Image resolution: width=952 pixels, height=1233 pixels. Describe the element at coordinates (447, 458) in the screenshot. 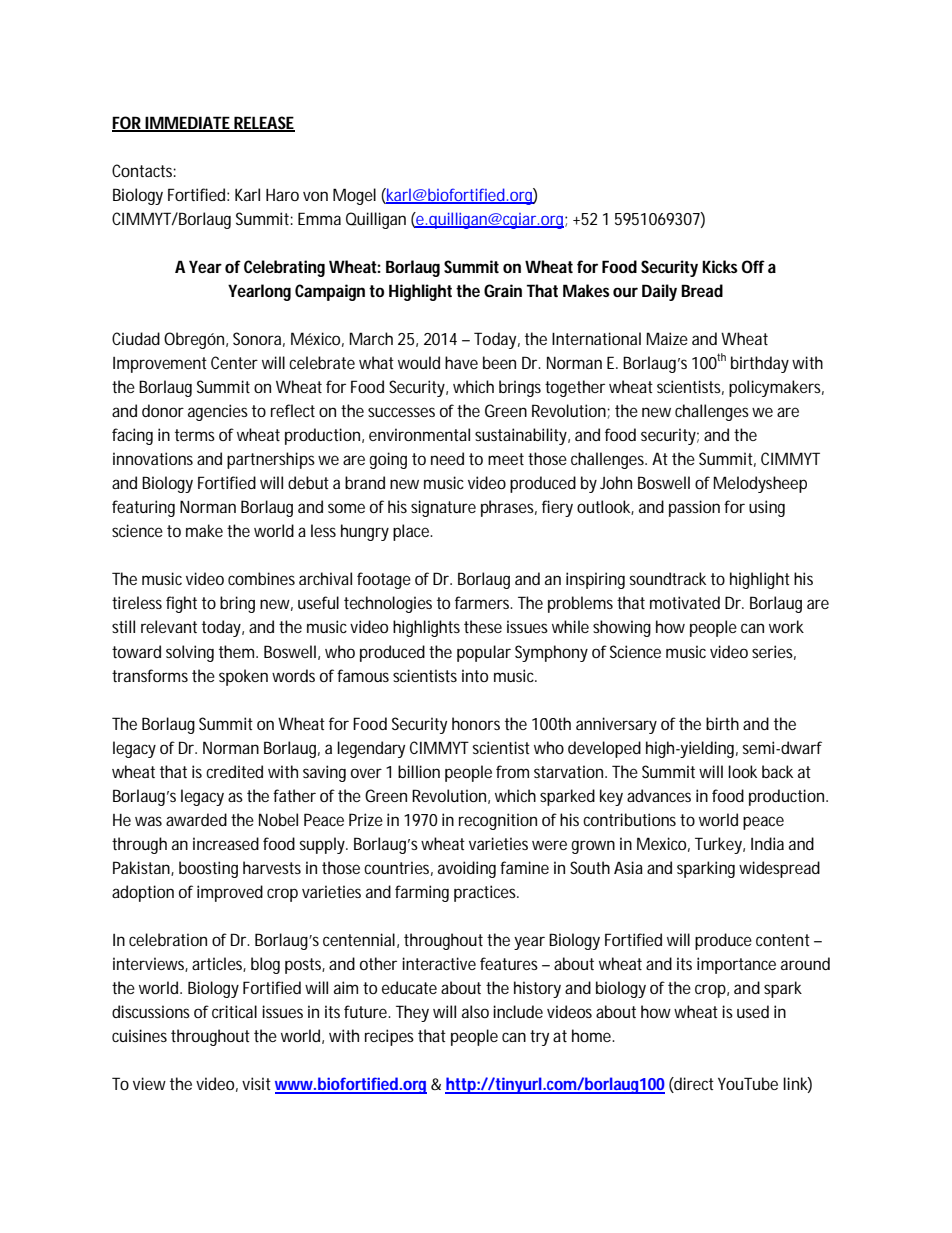

I see `need` at that location.
